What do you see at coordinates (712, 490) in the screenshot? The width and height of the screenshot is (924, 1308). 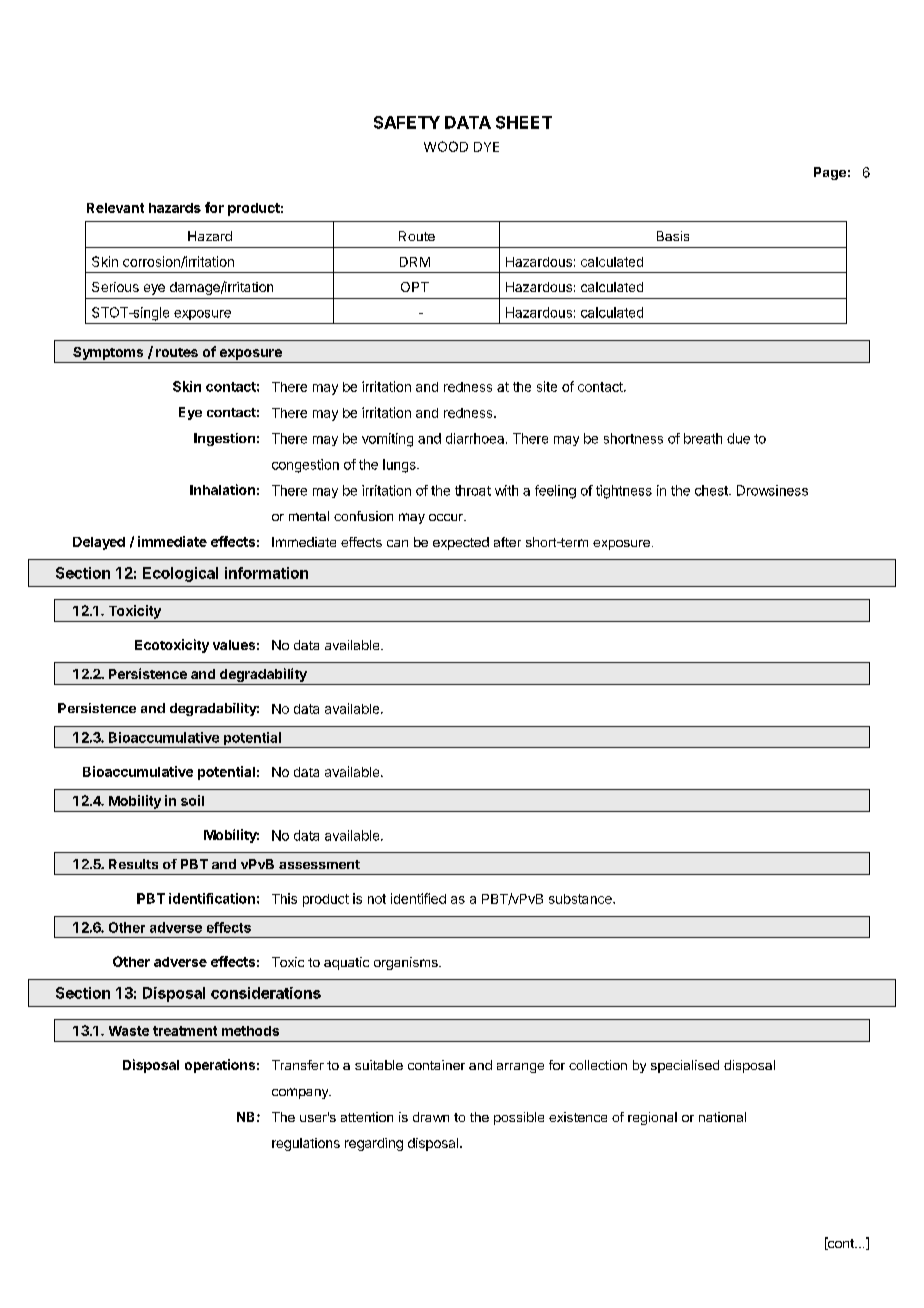 I see `chest` at bounding box center [712, 490].
